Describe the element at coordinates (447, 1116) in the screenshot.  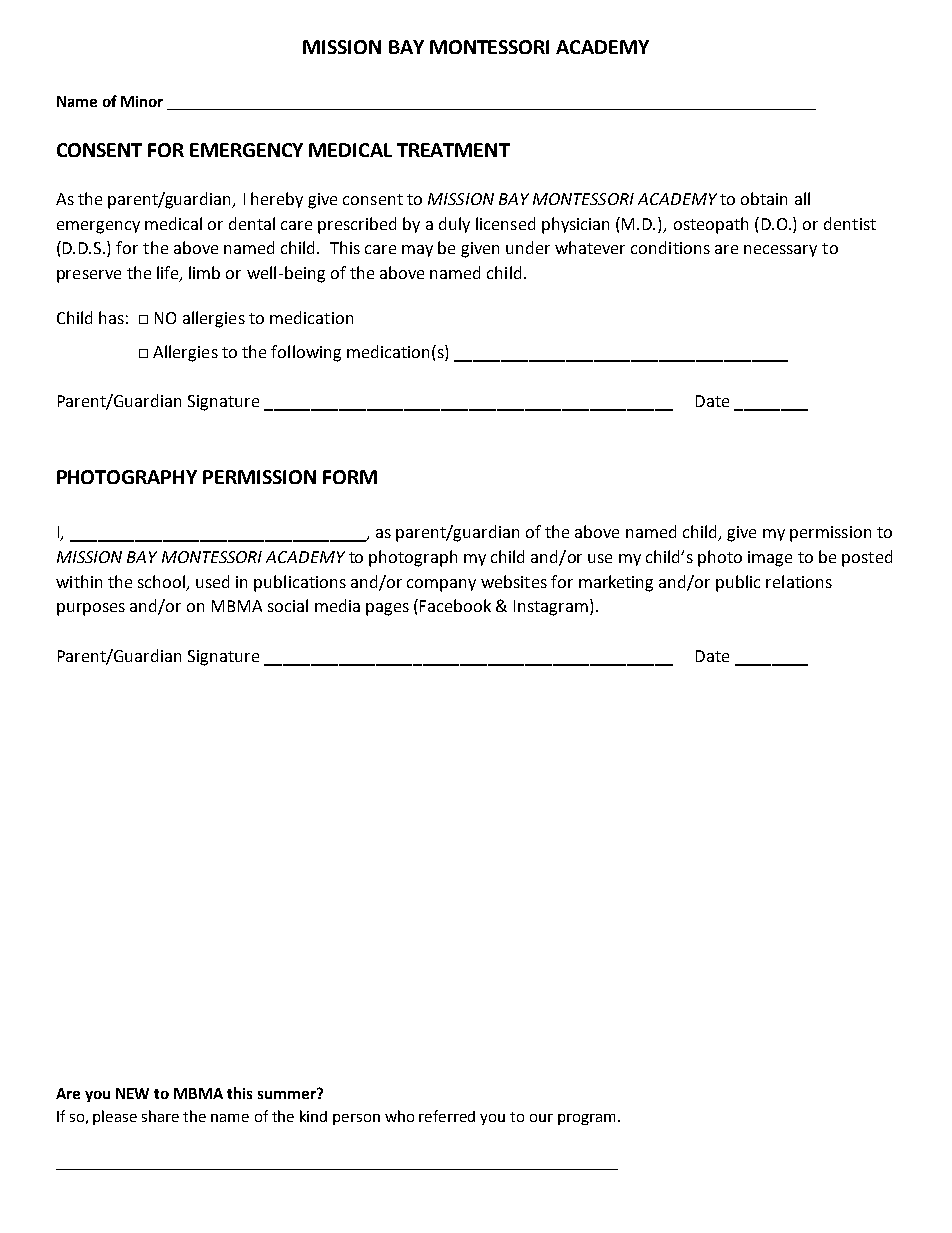
I see `referred` at that location.
